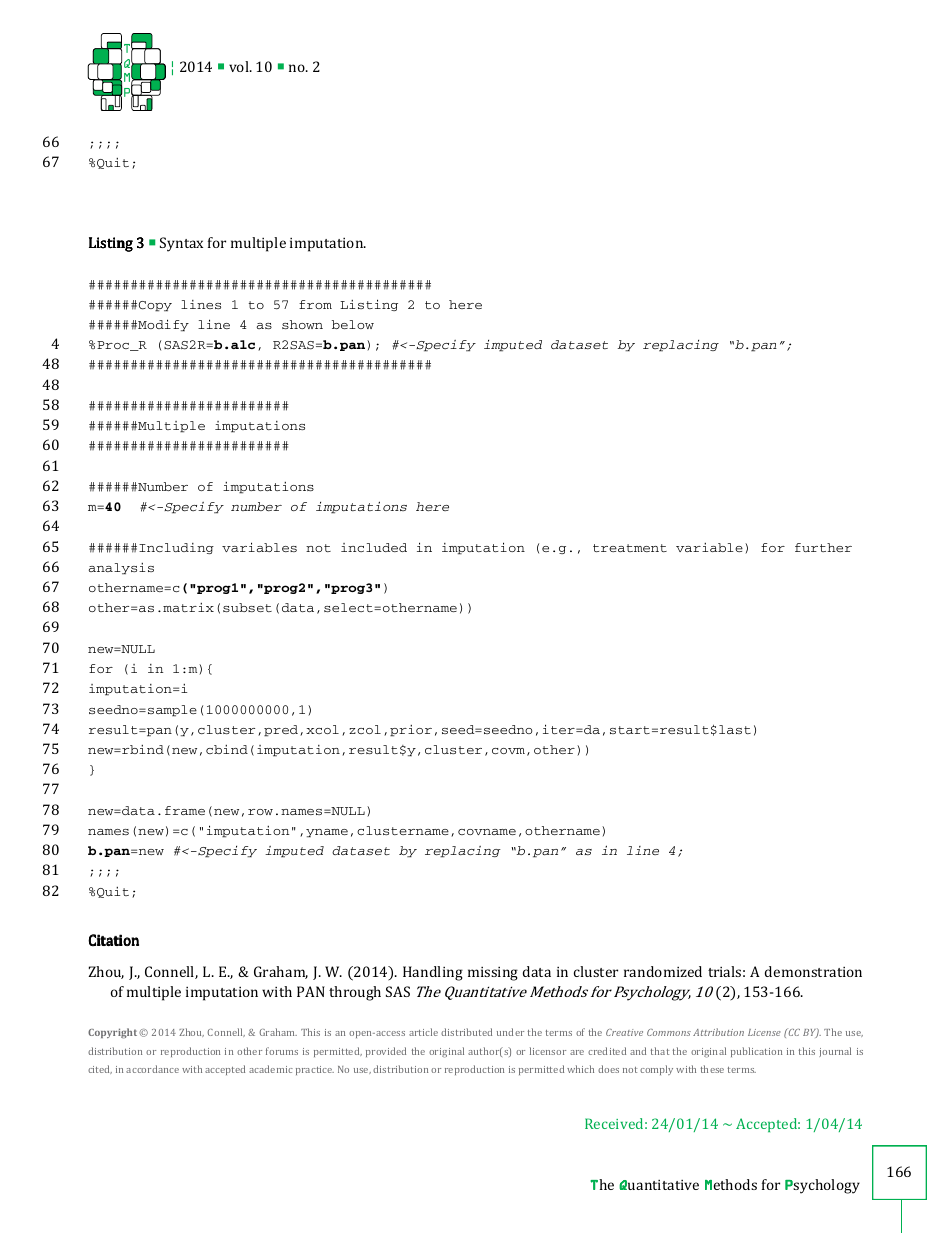 This screenshot has width=952, height=1233. Describe the element at coordinates (176, 548) in the screenshot. I see `Including` at that location.
